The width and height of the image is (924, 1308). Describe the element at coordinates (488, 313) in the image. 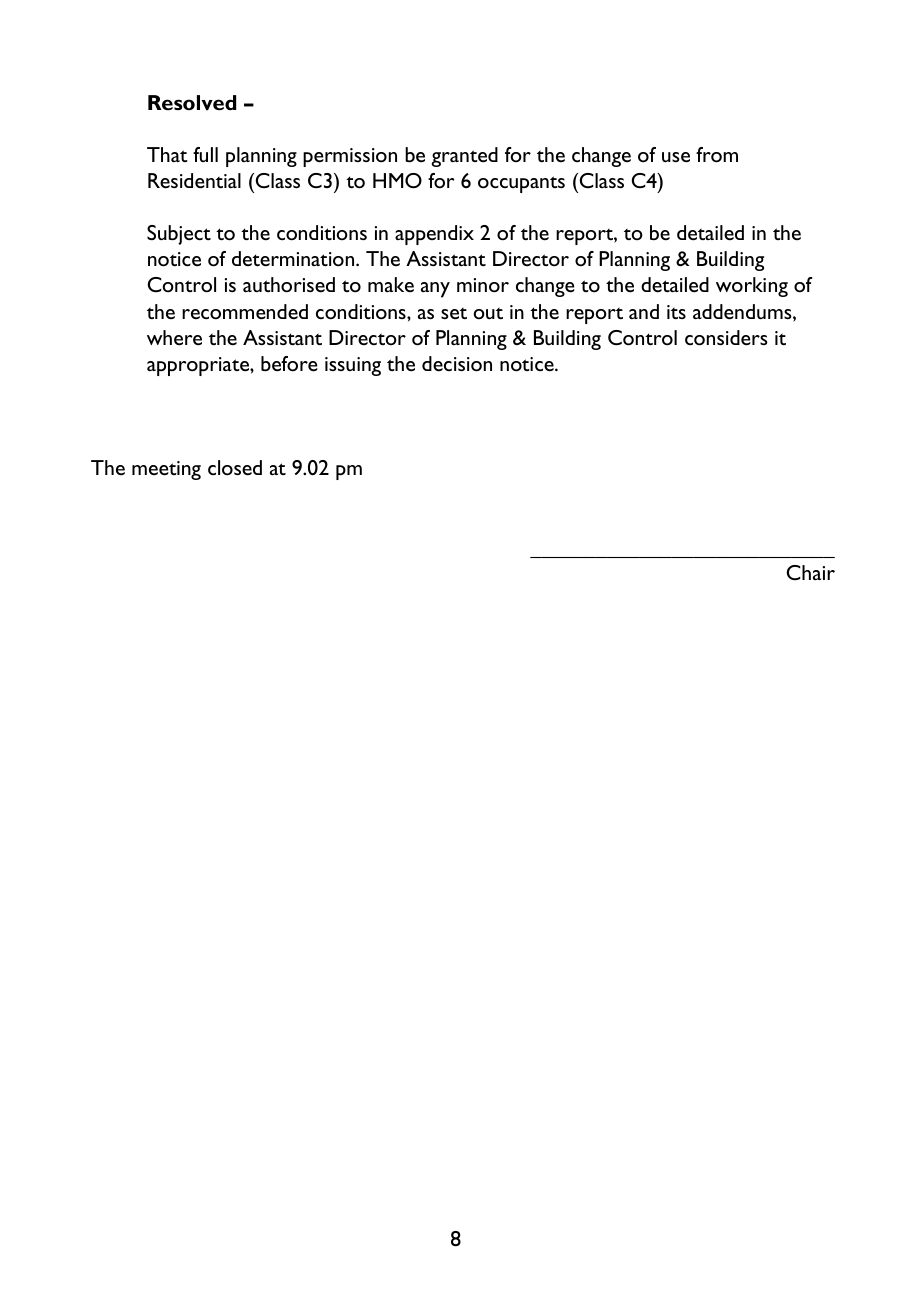

I see `out` at that location.
